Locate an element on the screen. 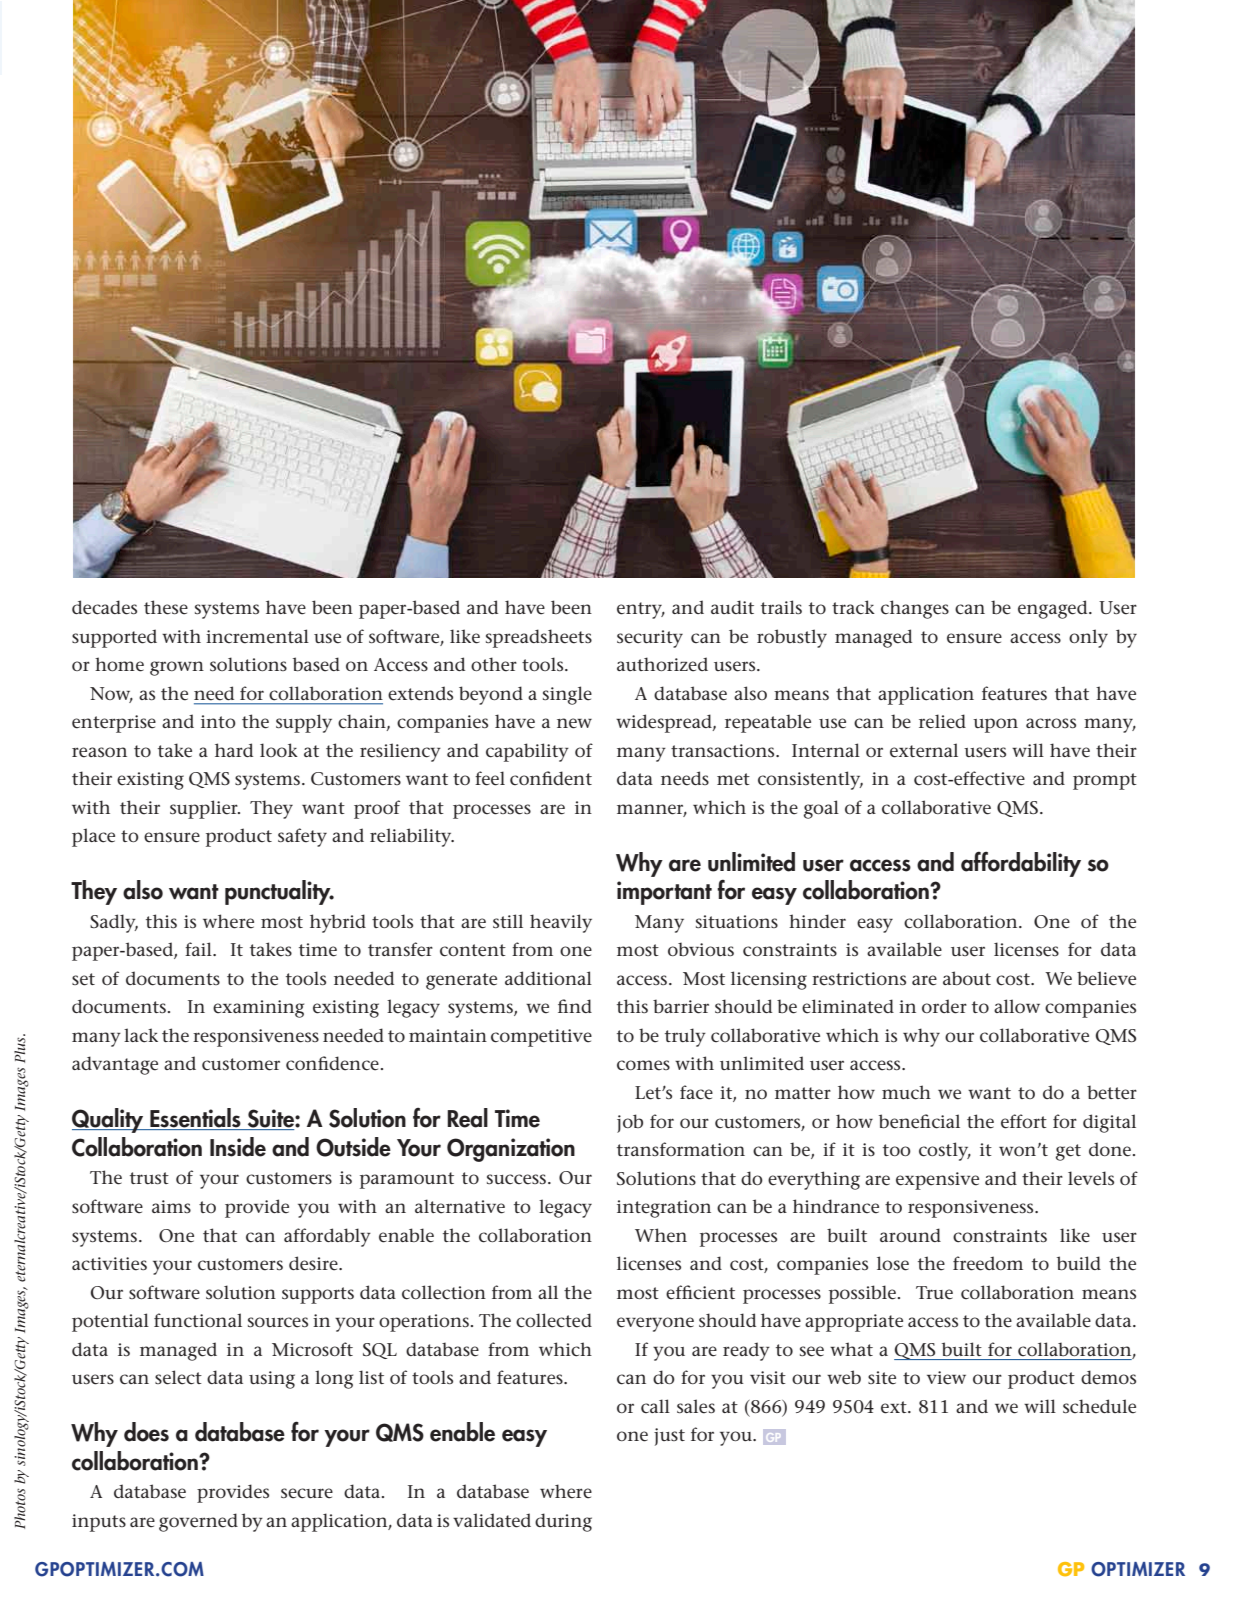 The height and width of the screenshot is (1613, 1247). expensive is located at coordinates (937, 1181).
